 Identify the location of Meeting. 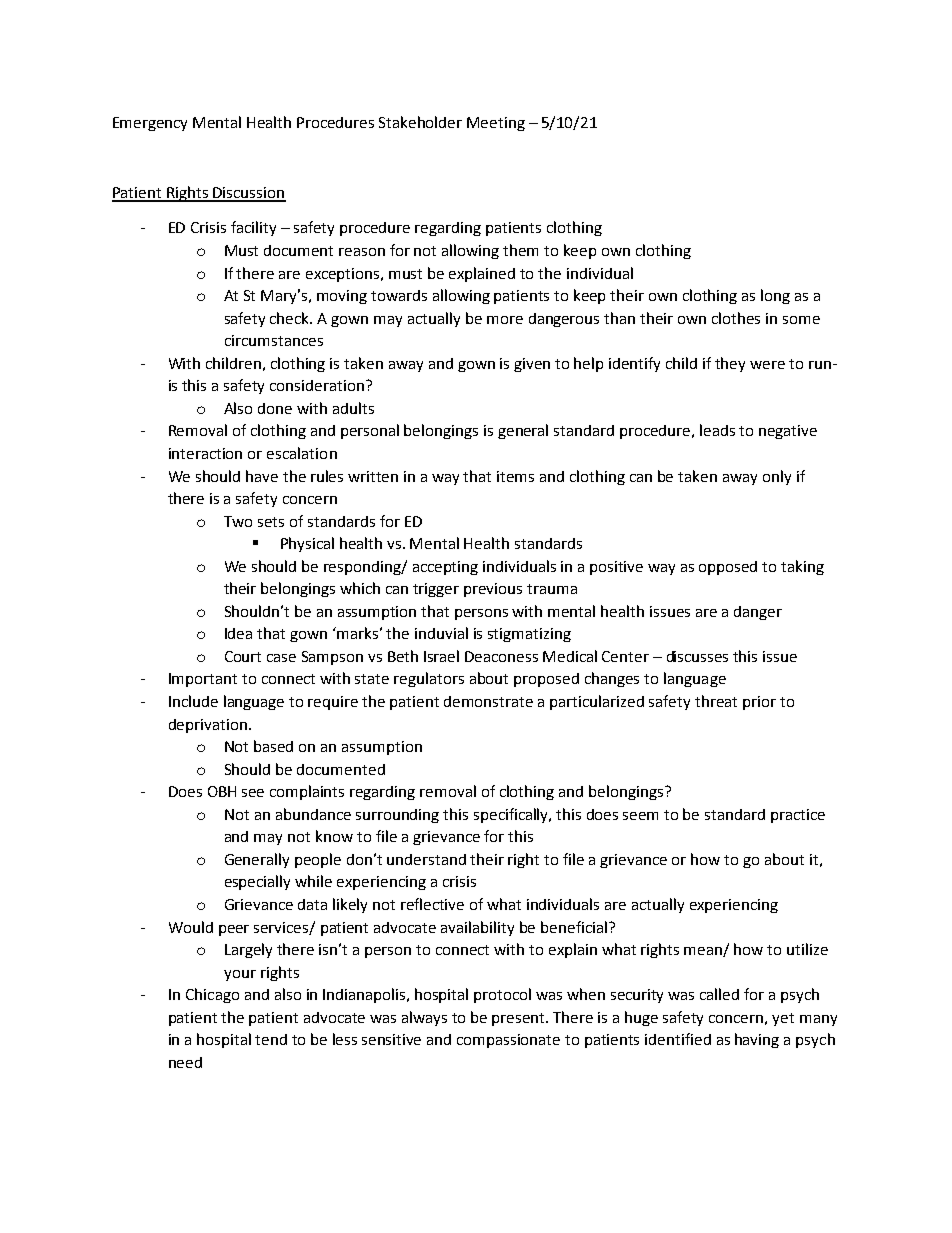
(496, 124).
